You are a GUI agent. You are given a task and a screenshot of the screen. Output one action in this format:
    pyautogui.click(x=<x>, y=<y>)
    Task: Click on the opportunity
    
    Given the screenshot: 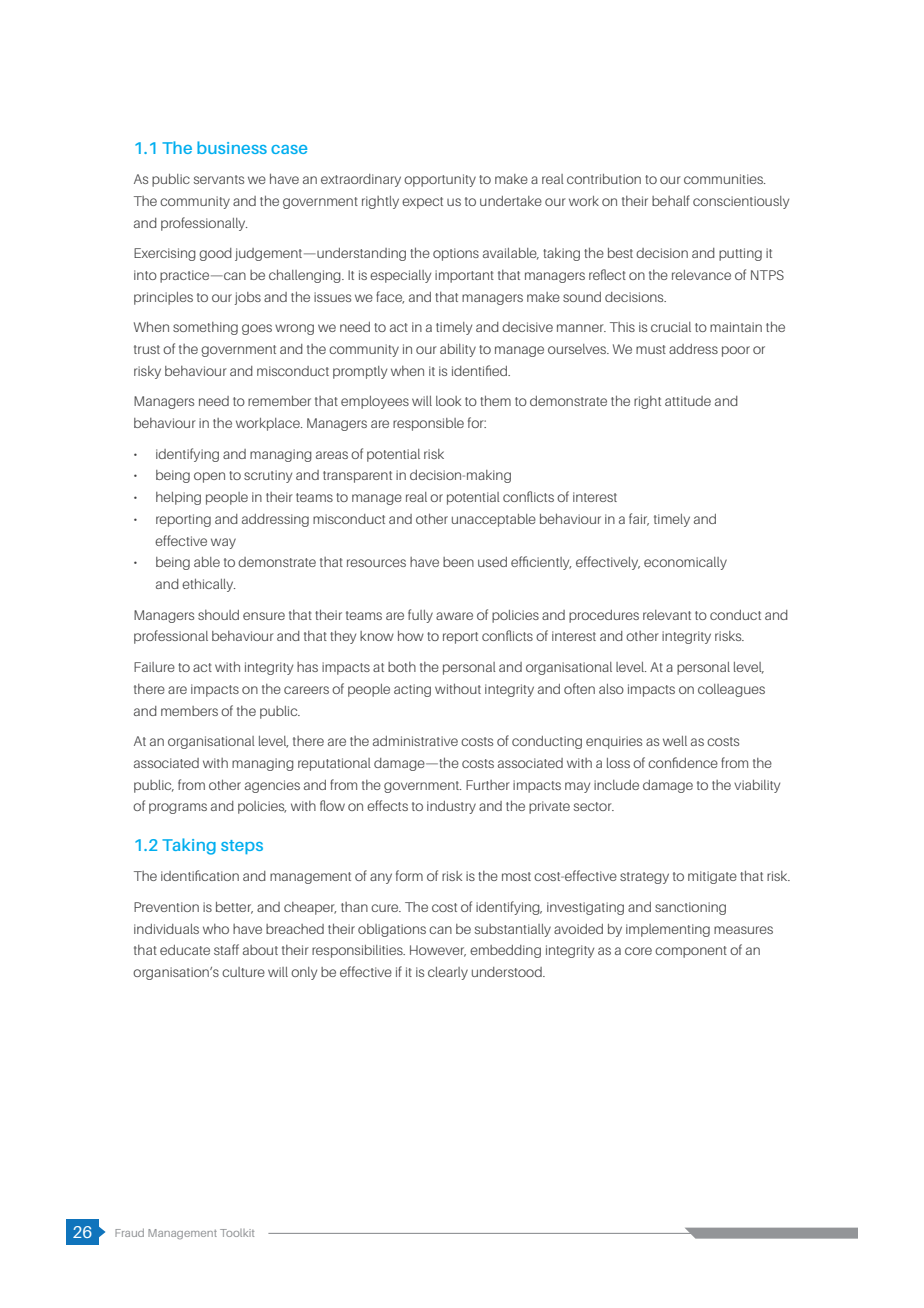 What is the action you would take?
    pyautogui.click(x=440, y=180)
